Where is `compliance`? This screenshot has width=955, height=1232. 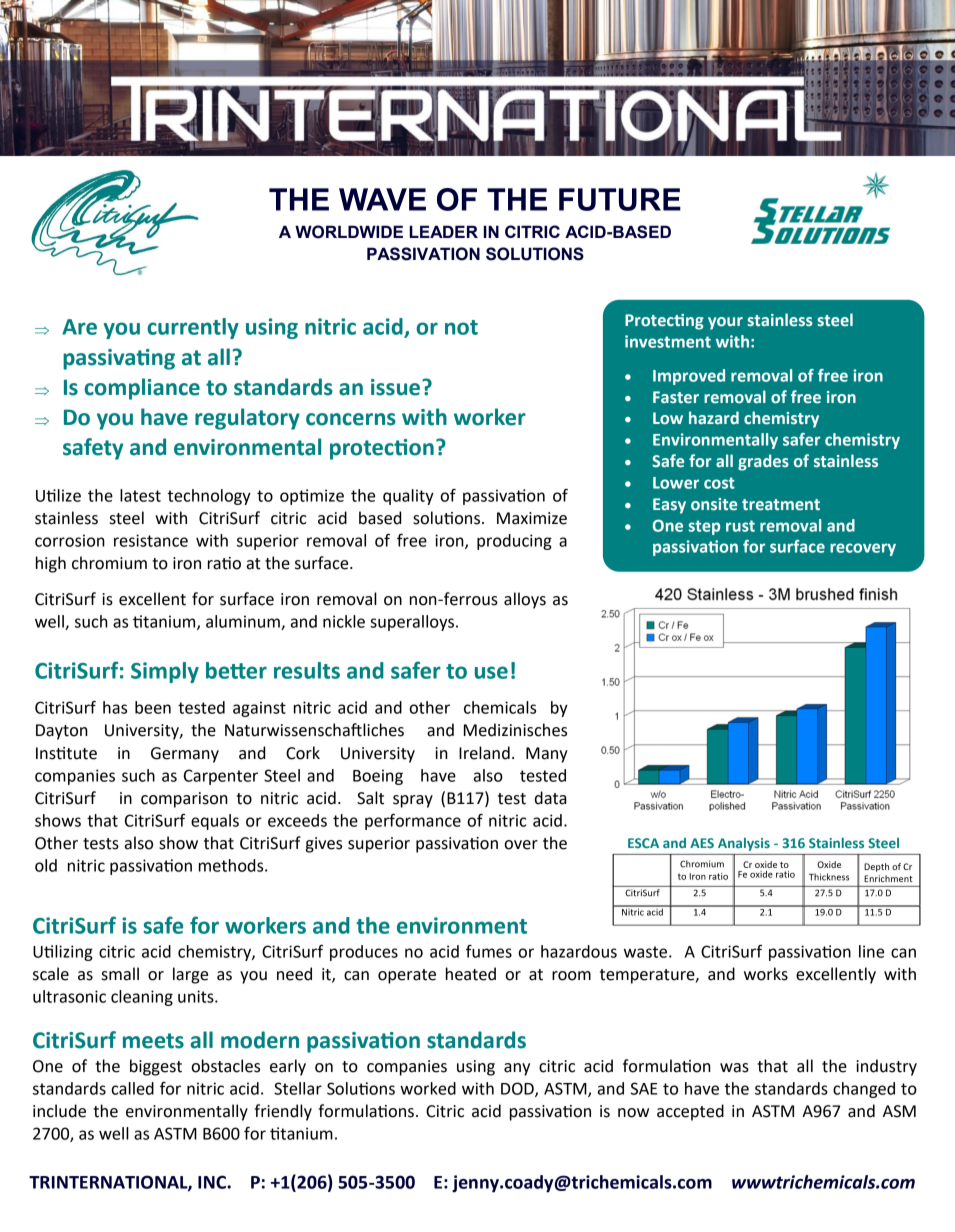 compliance is located at coordinates (142, 389).
